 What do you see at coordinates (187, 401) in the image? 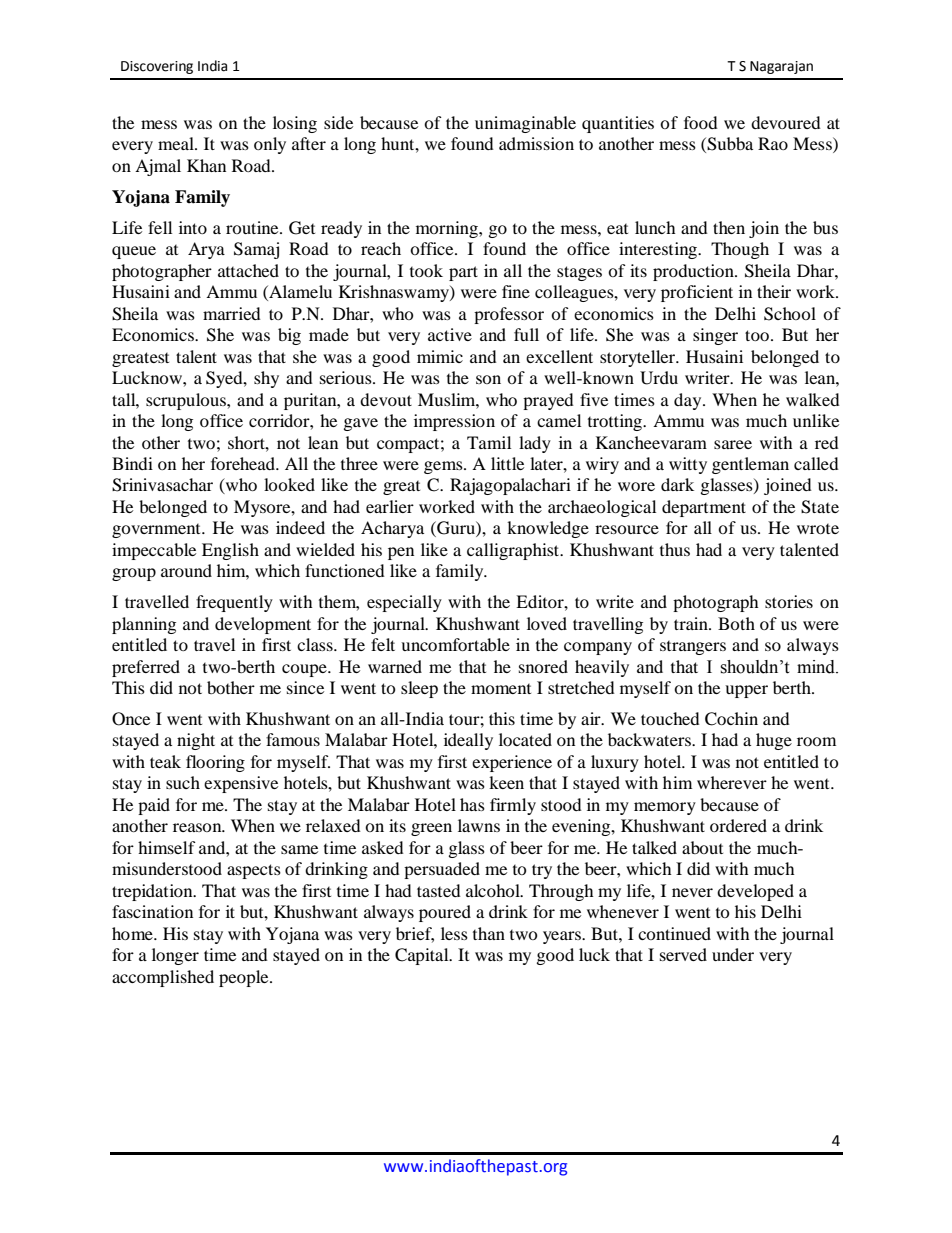
I see `scrupulous` at bounding box center [187, 401].
